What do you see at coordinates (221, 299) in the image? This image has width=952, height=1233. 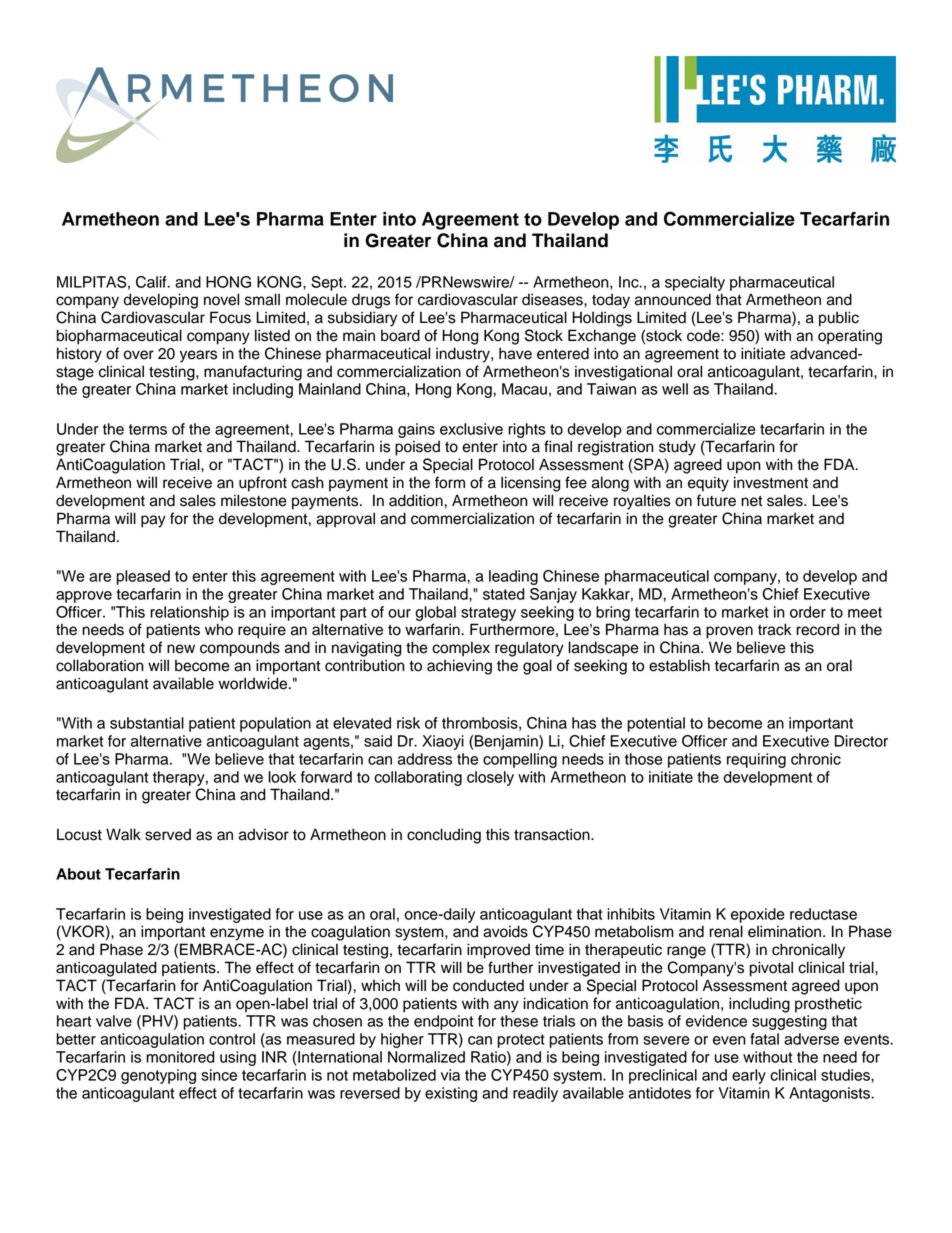 I see `novel` at bounding box center [221, 299].
